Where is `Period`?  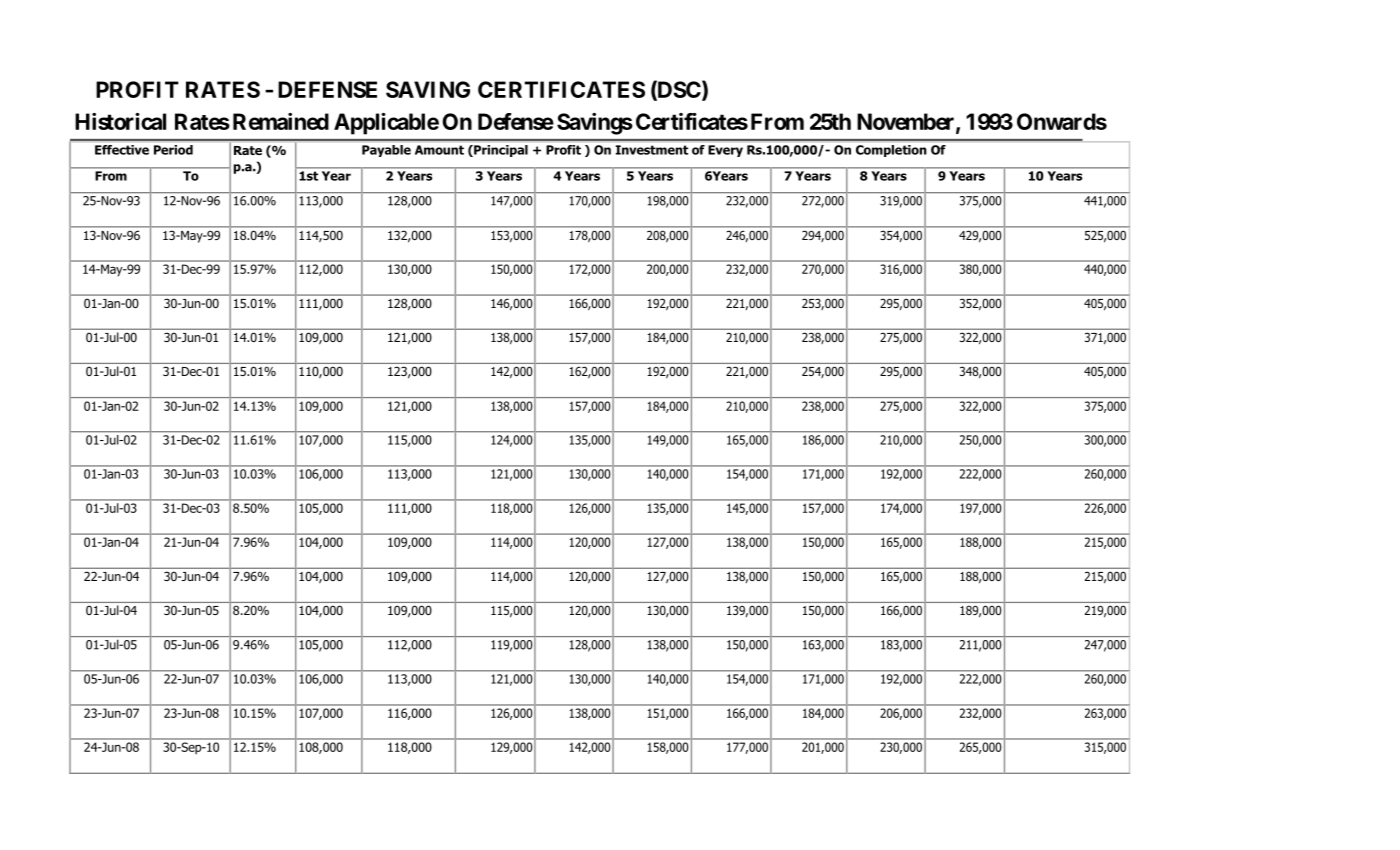 Period is located at coordinates (173, 150).
